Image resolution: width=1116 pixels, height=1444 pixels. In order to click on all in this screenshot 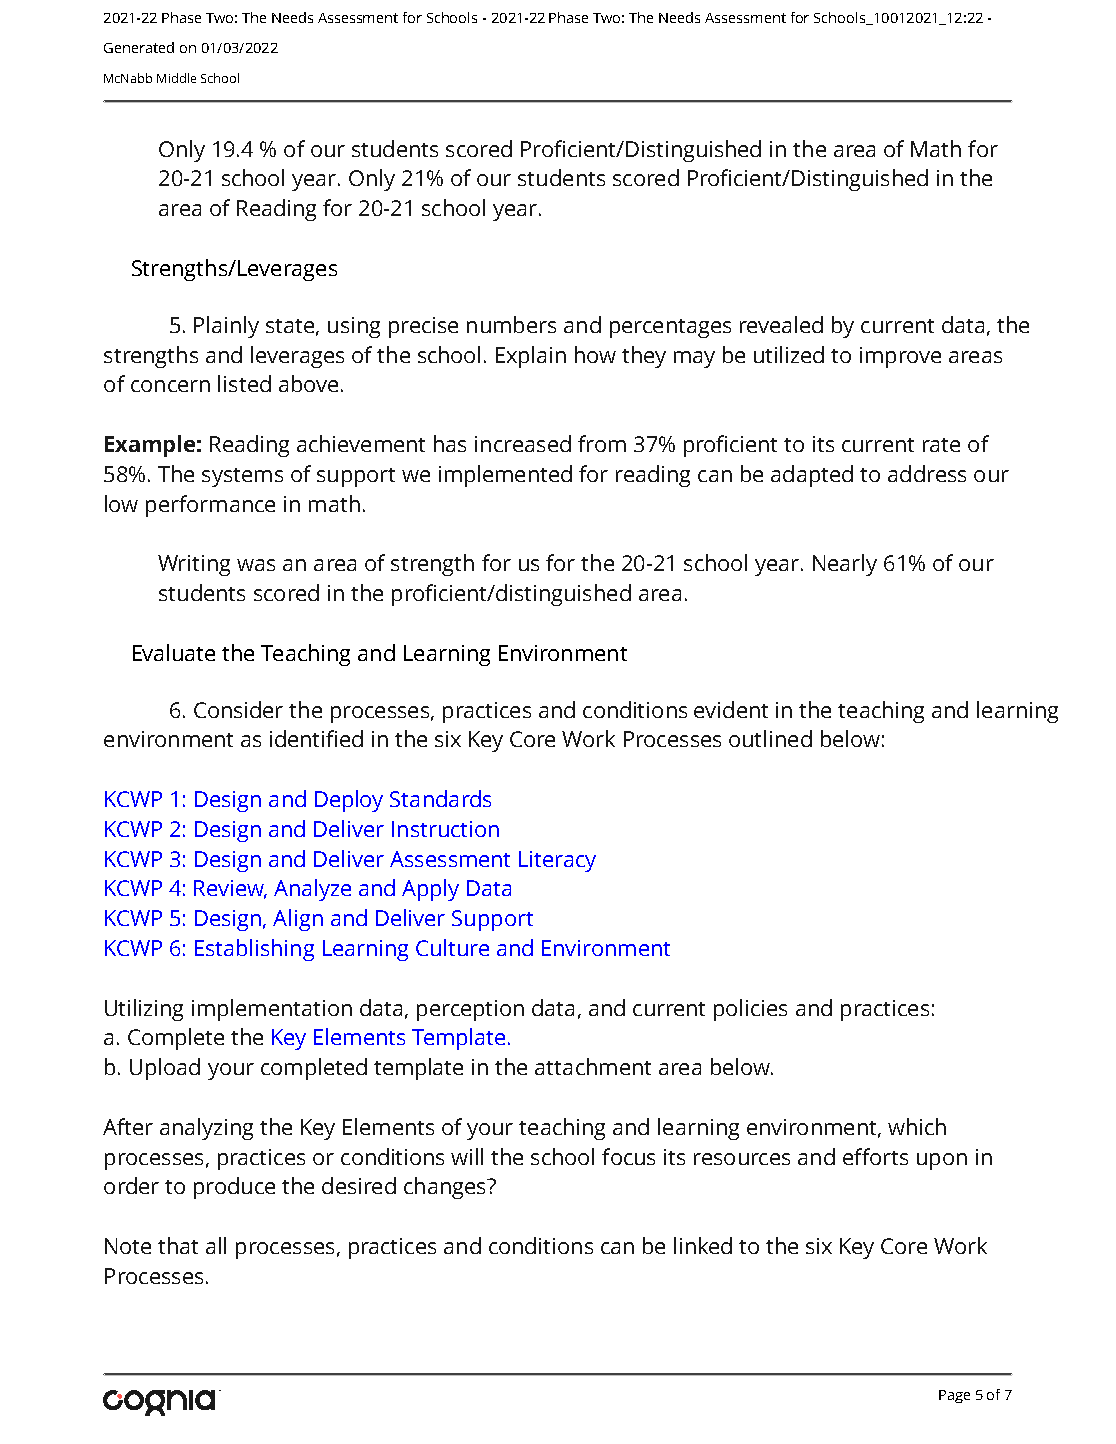, I will do `click(216, 1245)`.
